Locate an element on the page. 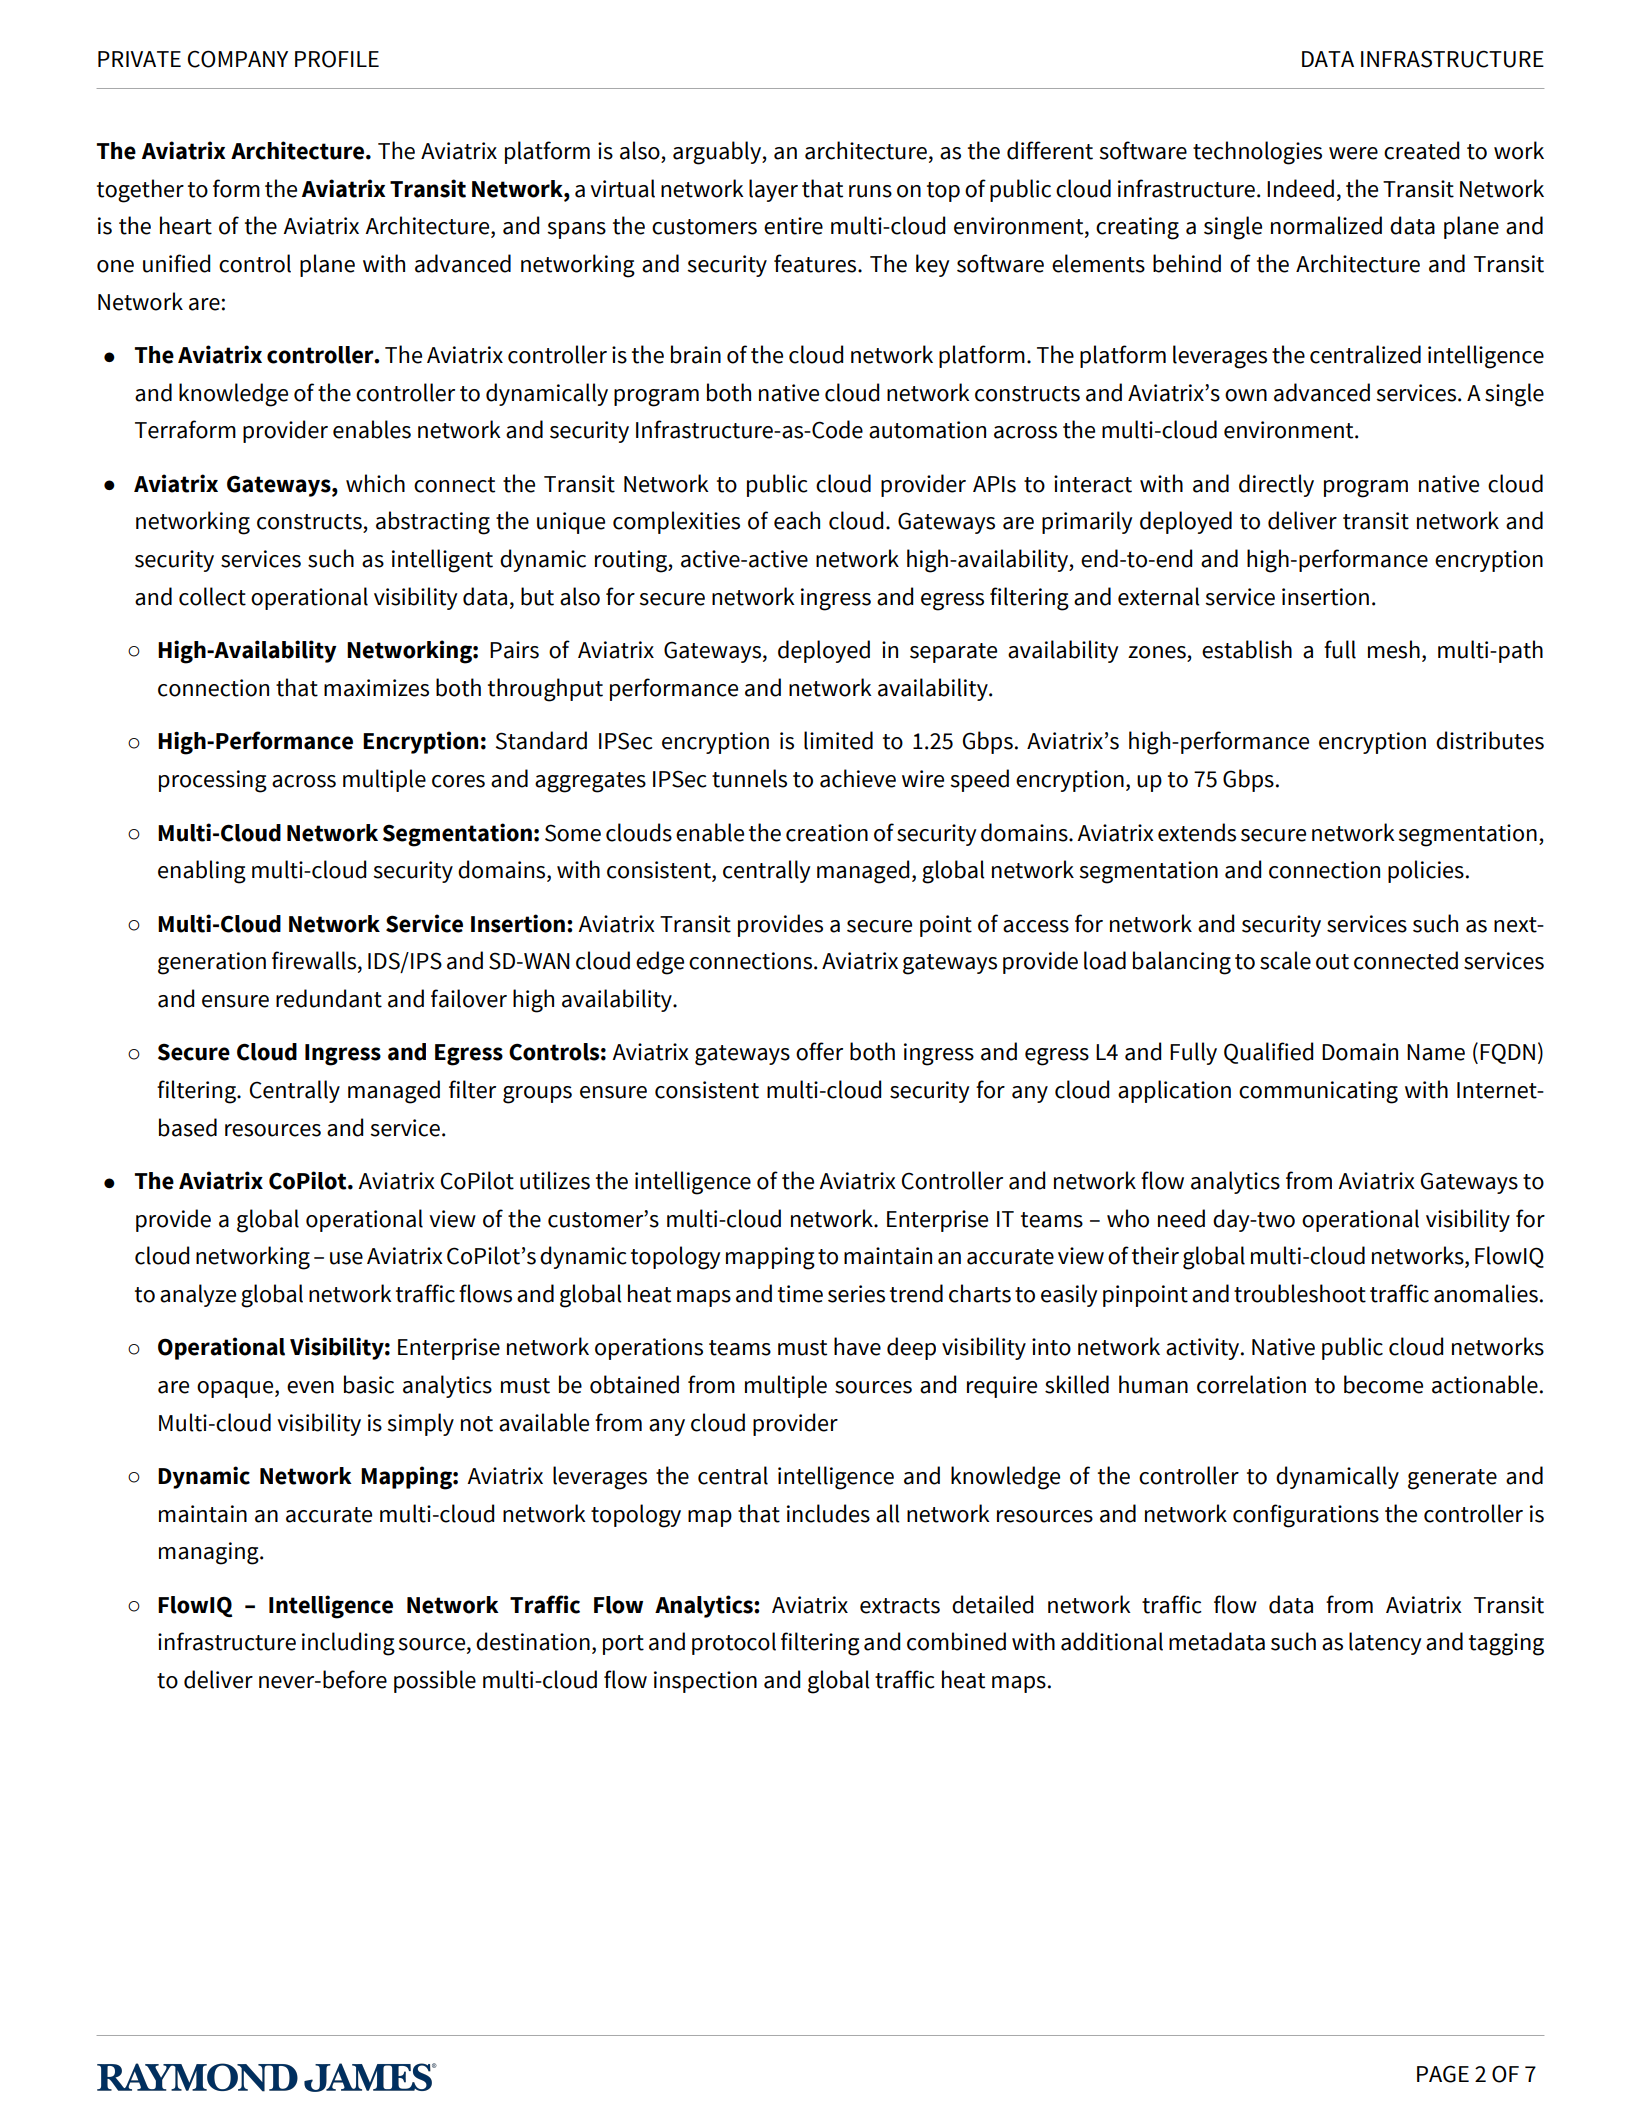 The width and height of the document is (1641, 2124). even is located at coordinates (310, 1387).
